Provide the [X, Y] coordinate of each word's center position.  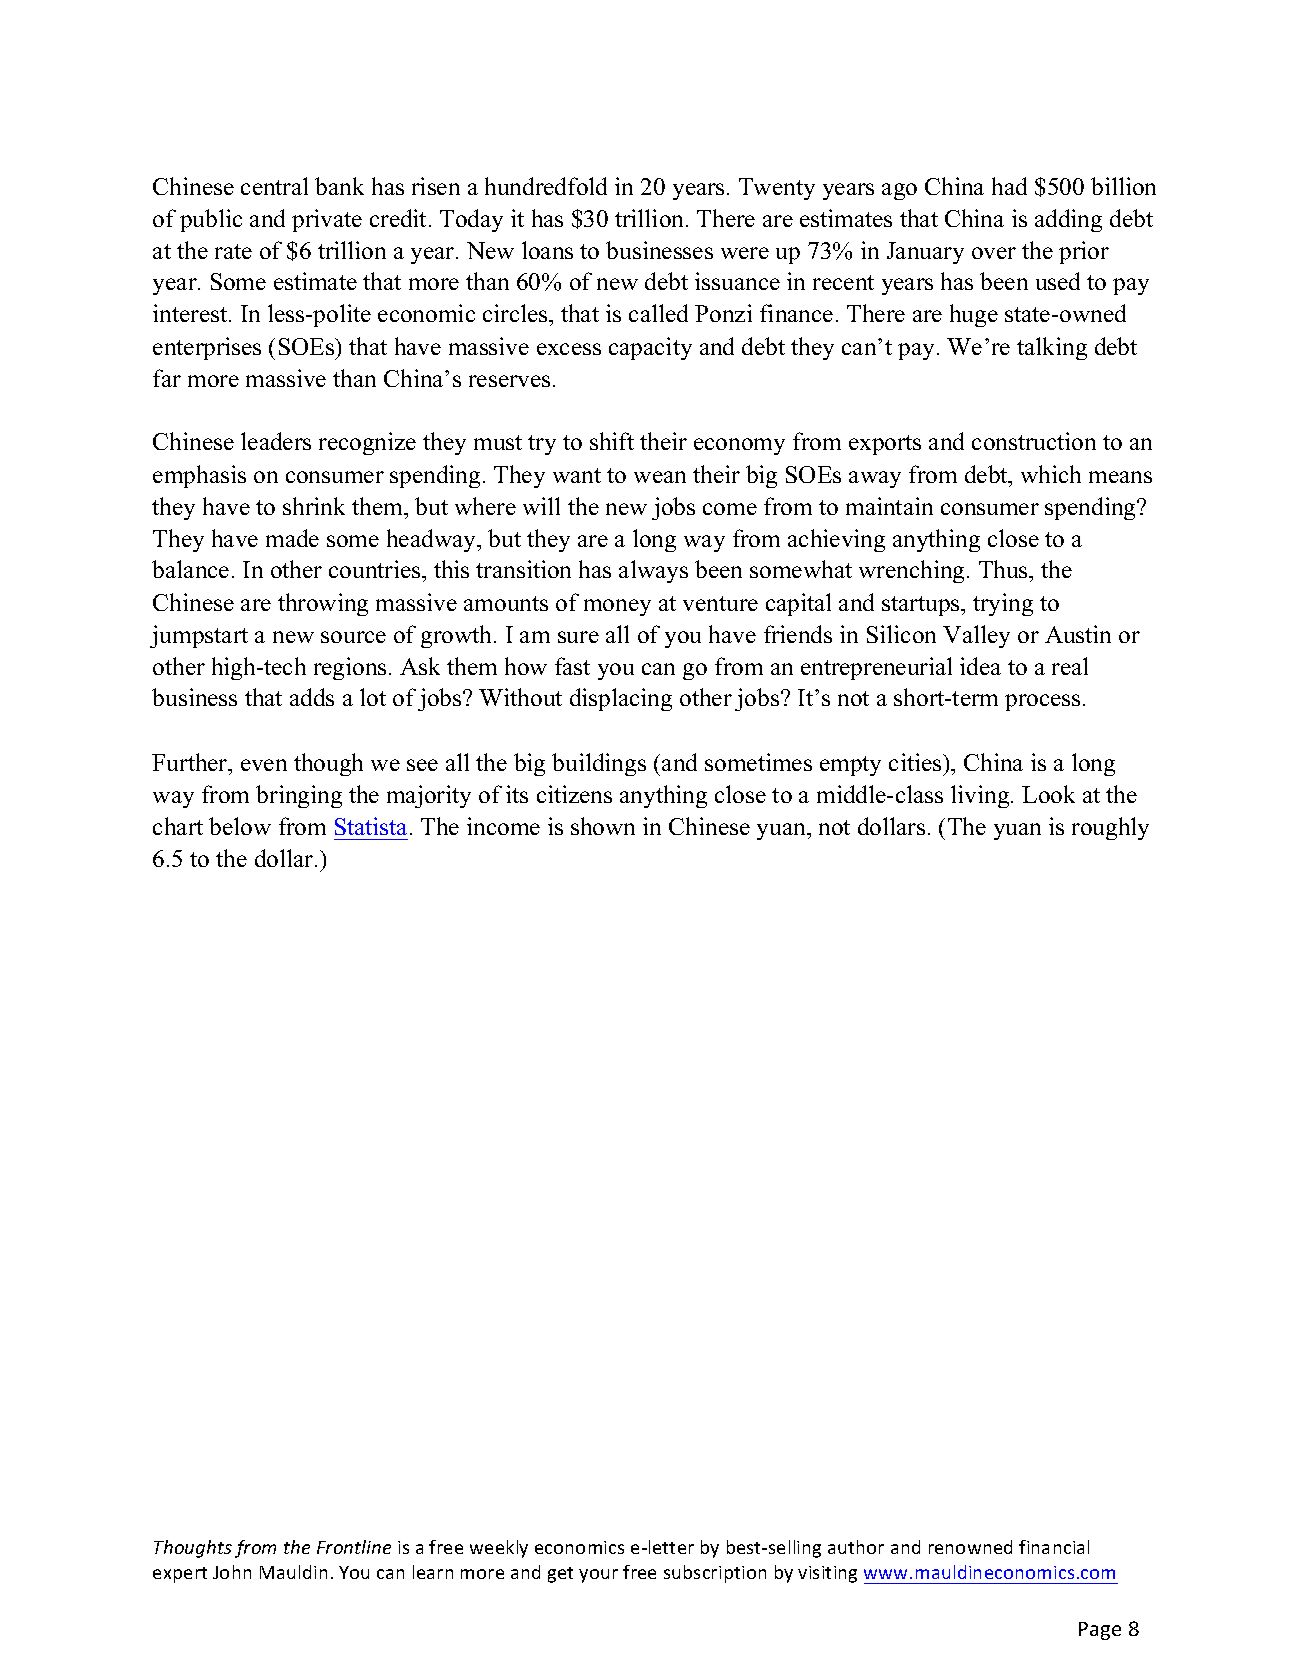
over [994, 253]
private [327, 220]
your [598, 1576]
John [232, 1572]
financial [1054, 1547]
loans [547, 250]
